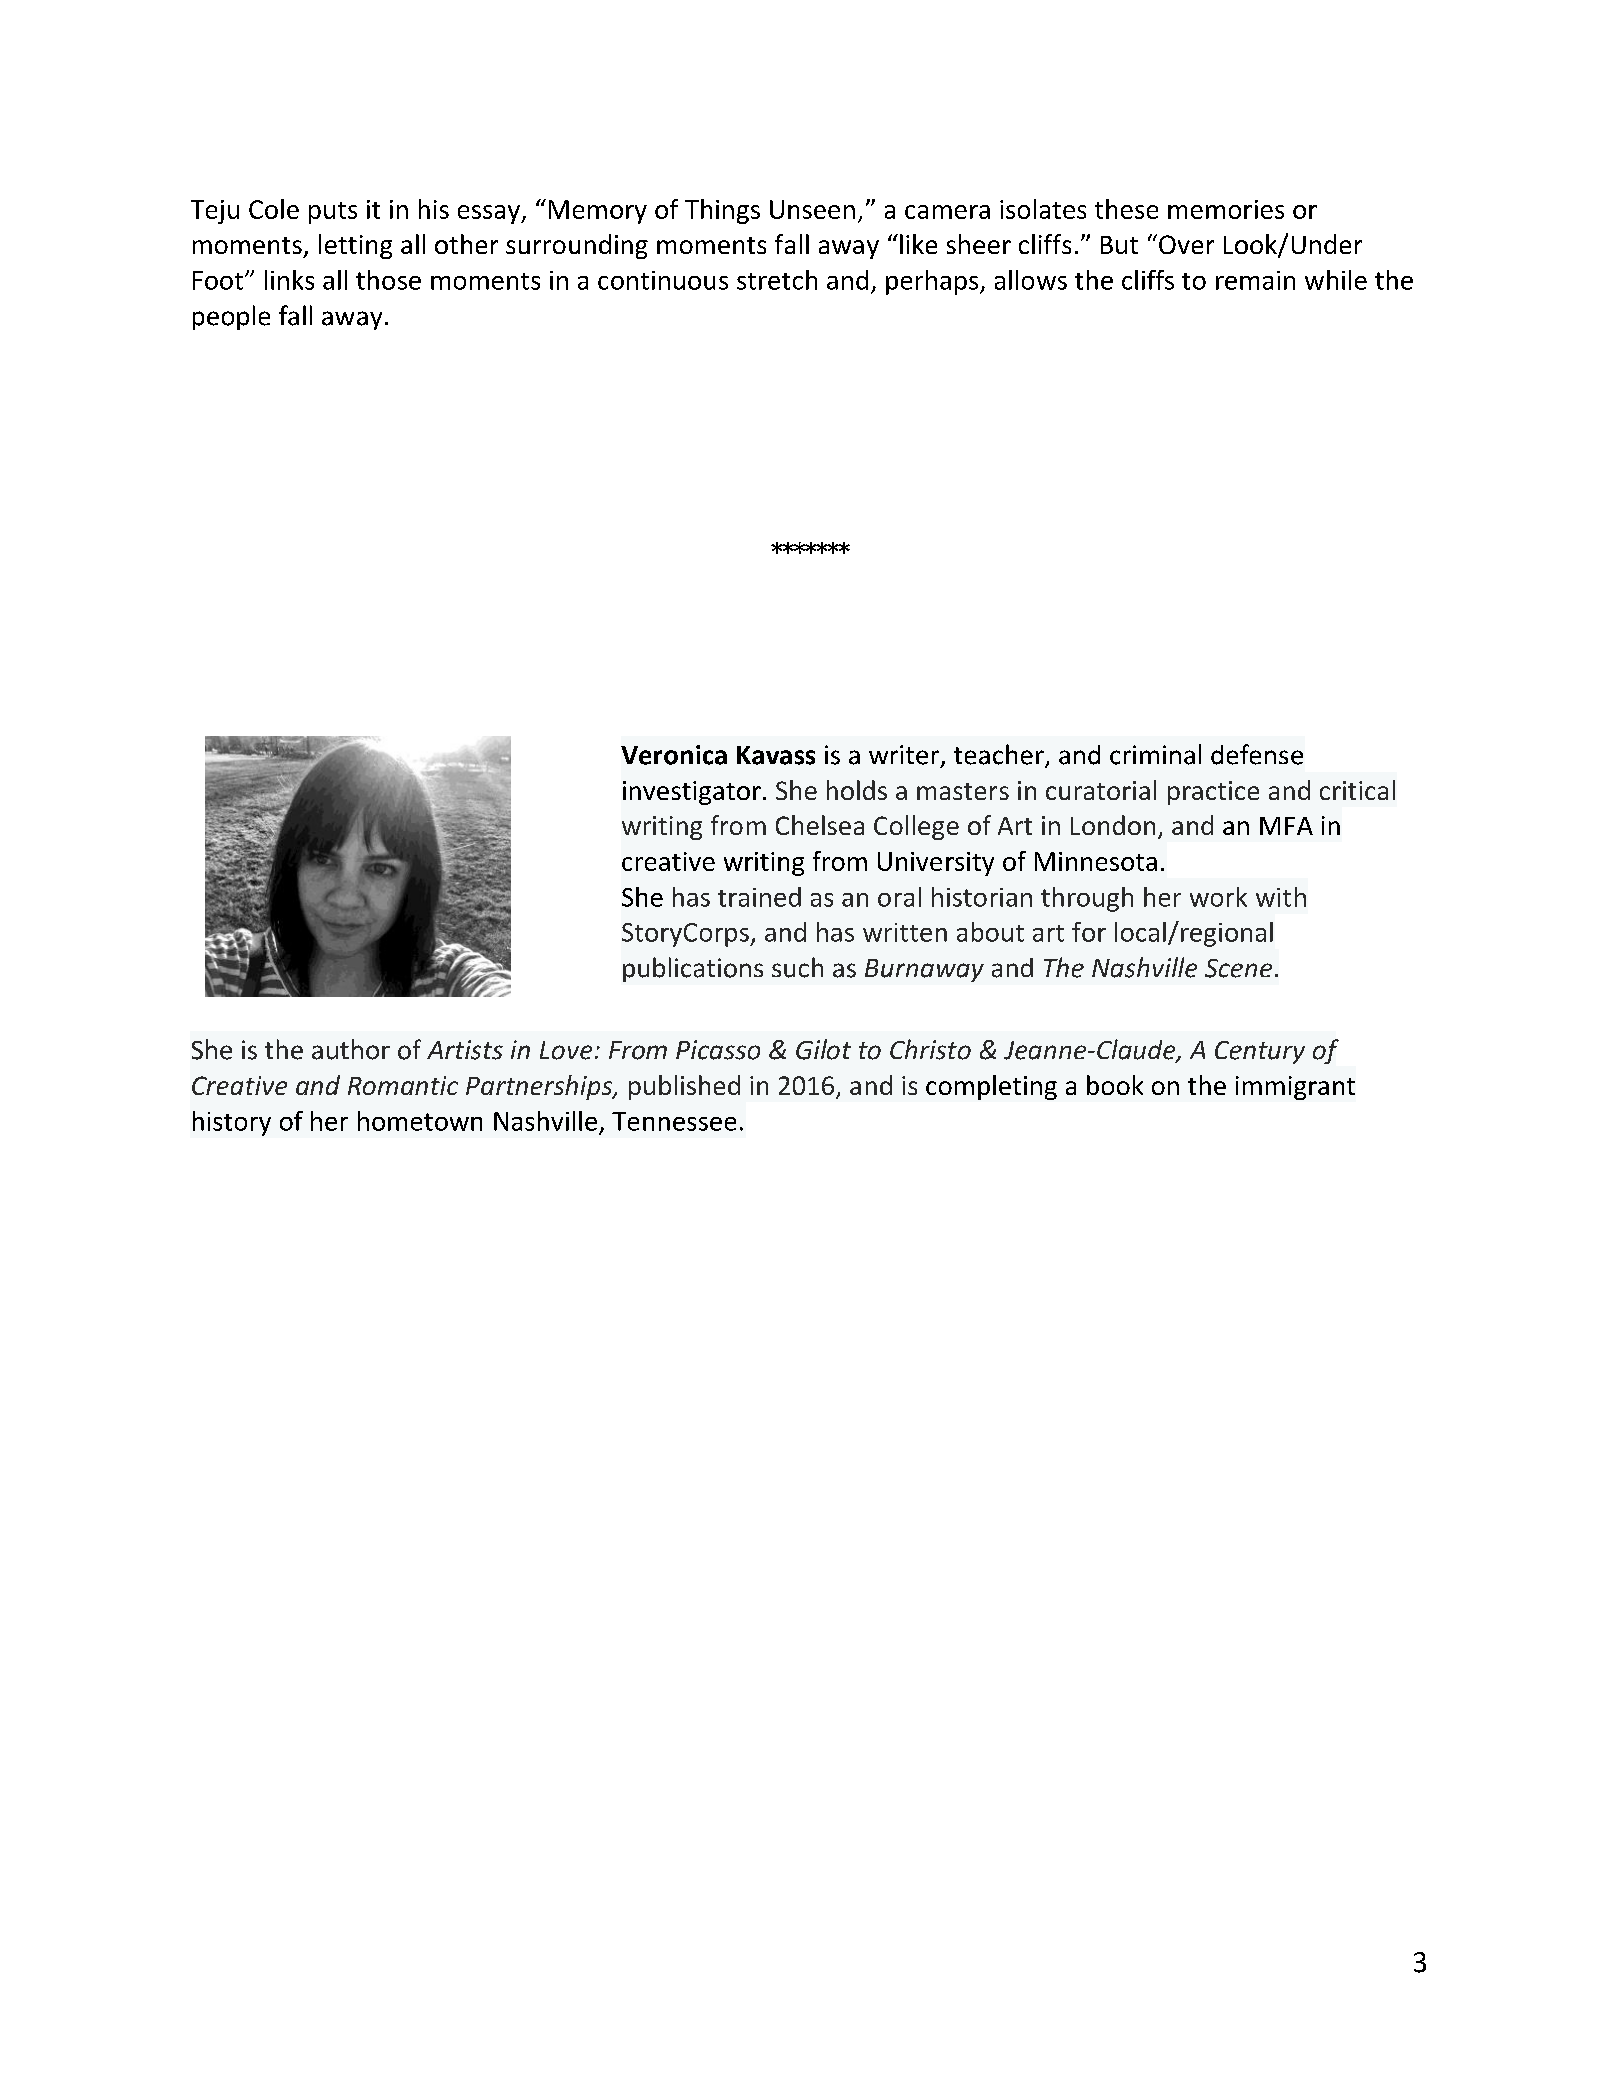 The image size is (1618, 2094). I want to click on investigator, so click(692, 793).
